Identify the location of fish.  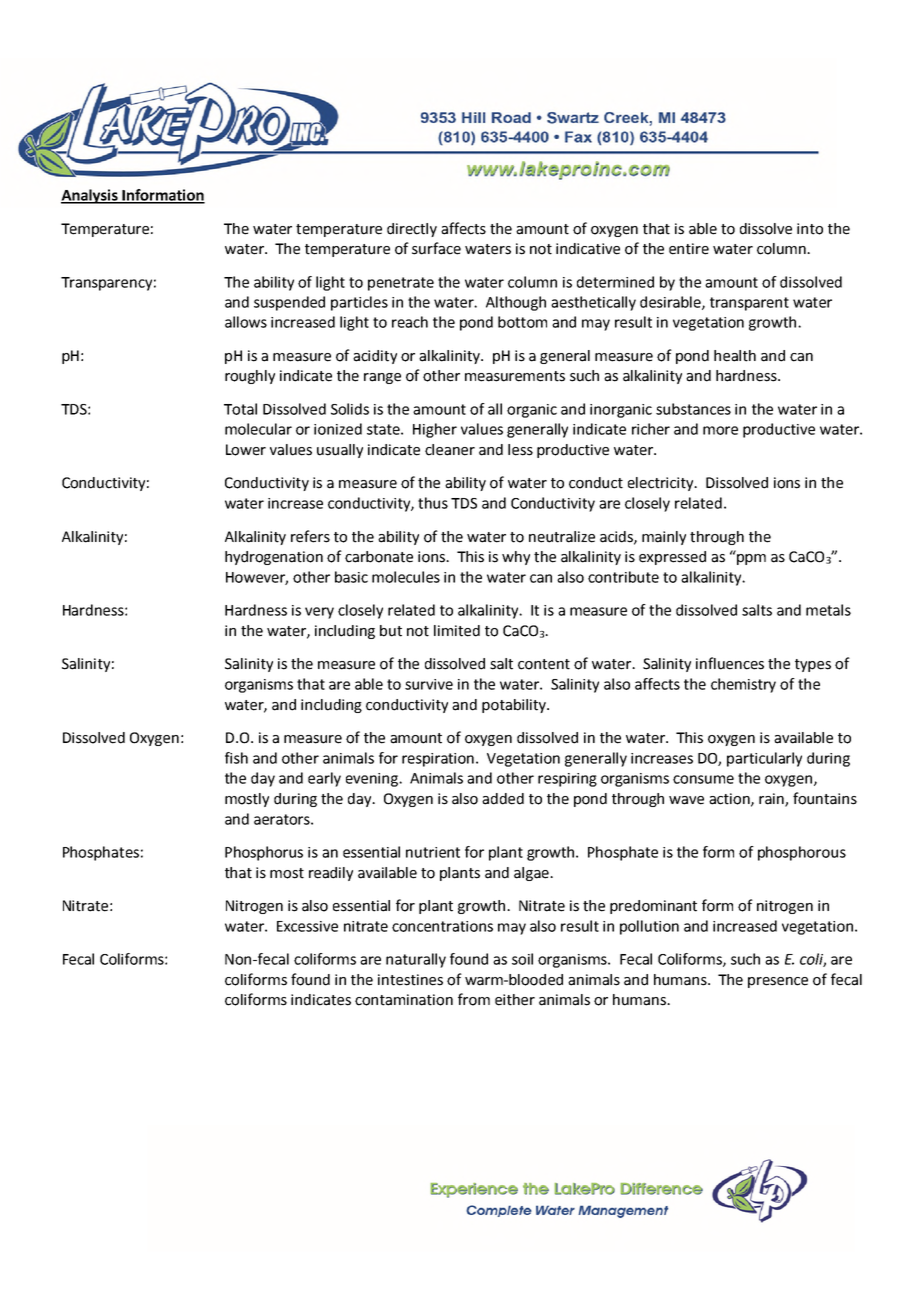
(236, 758).
